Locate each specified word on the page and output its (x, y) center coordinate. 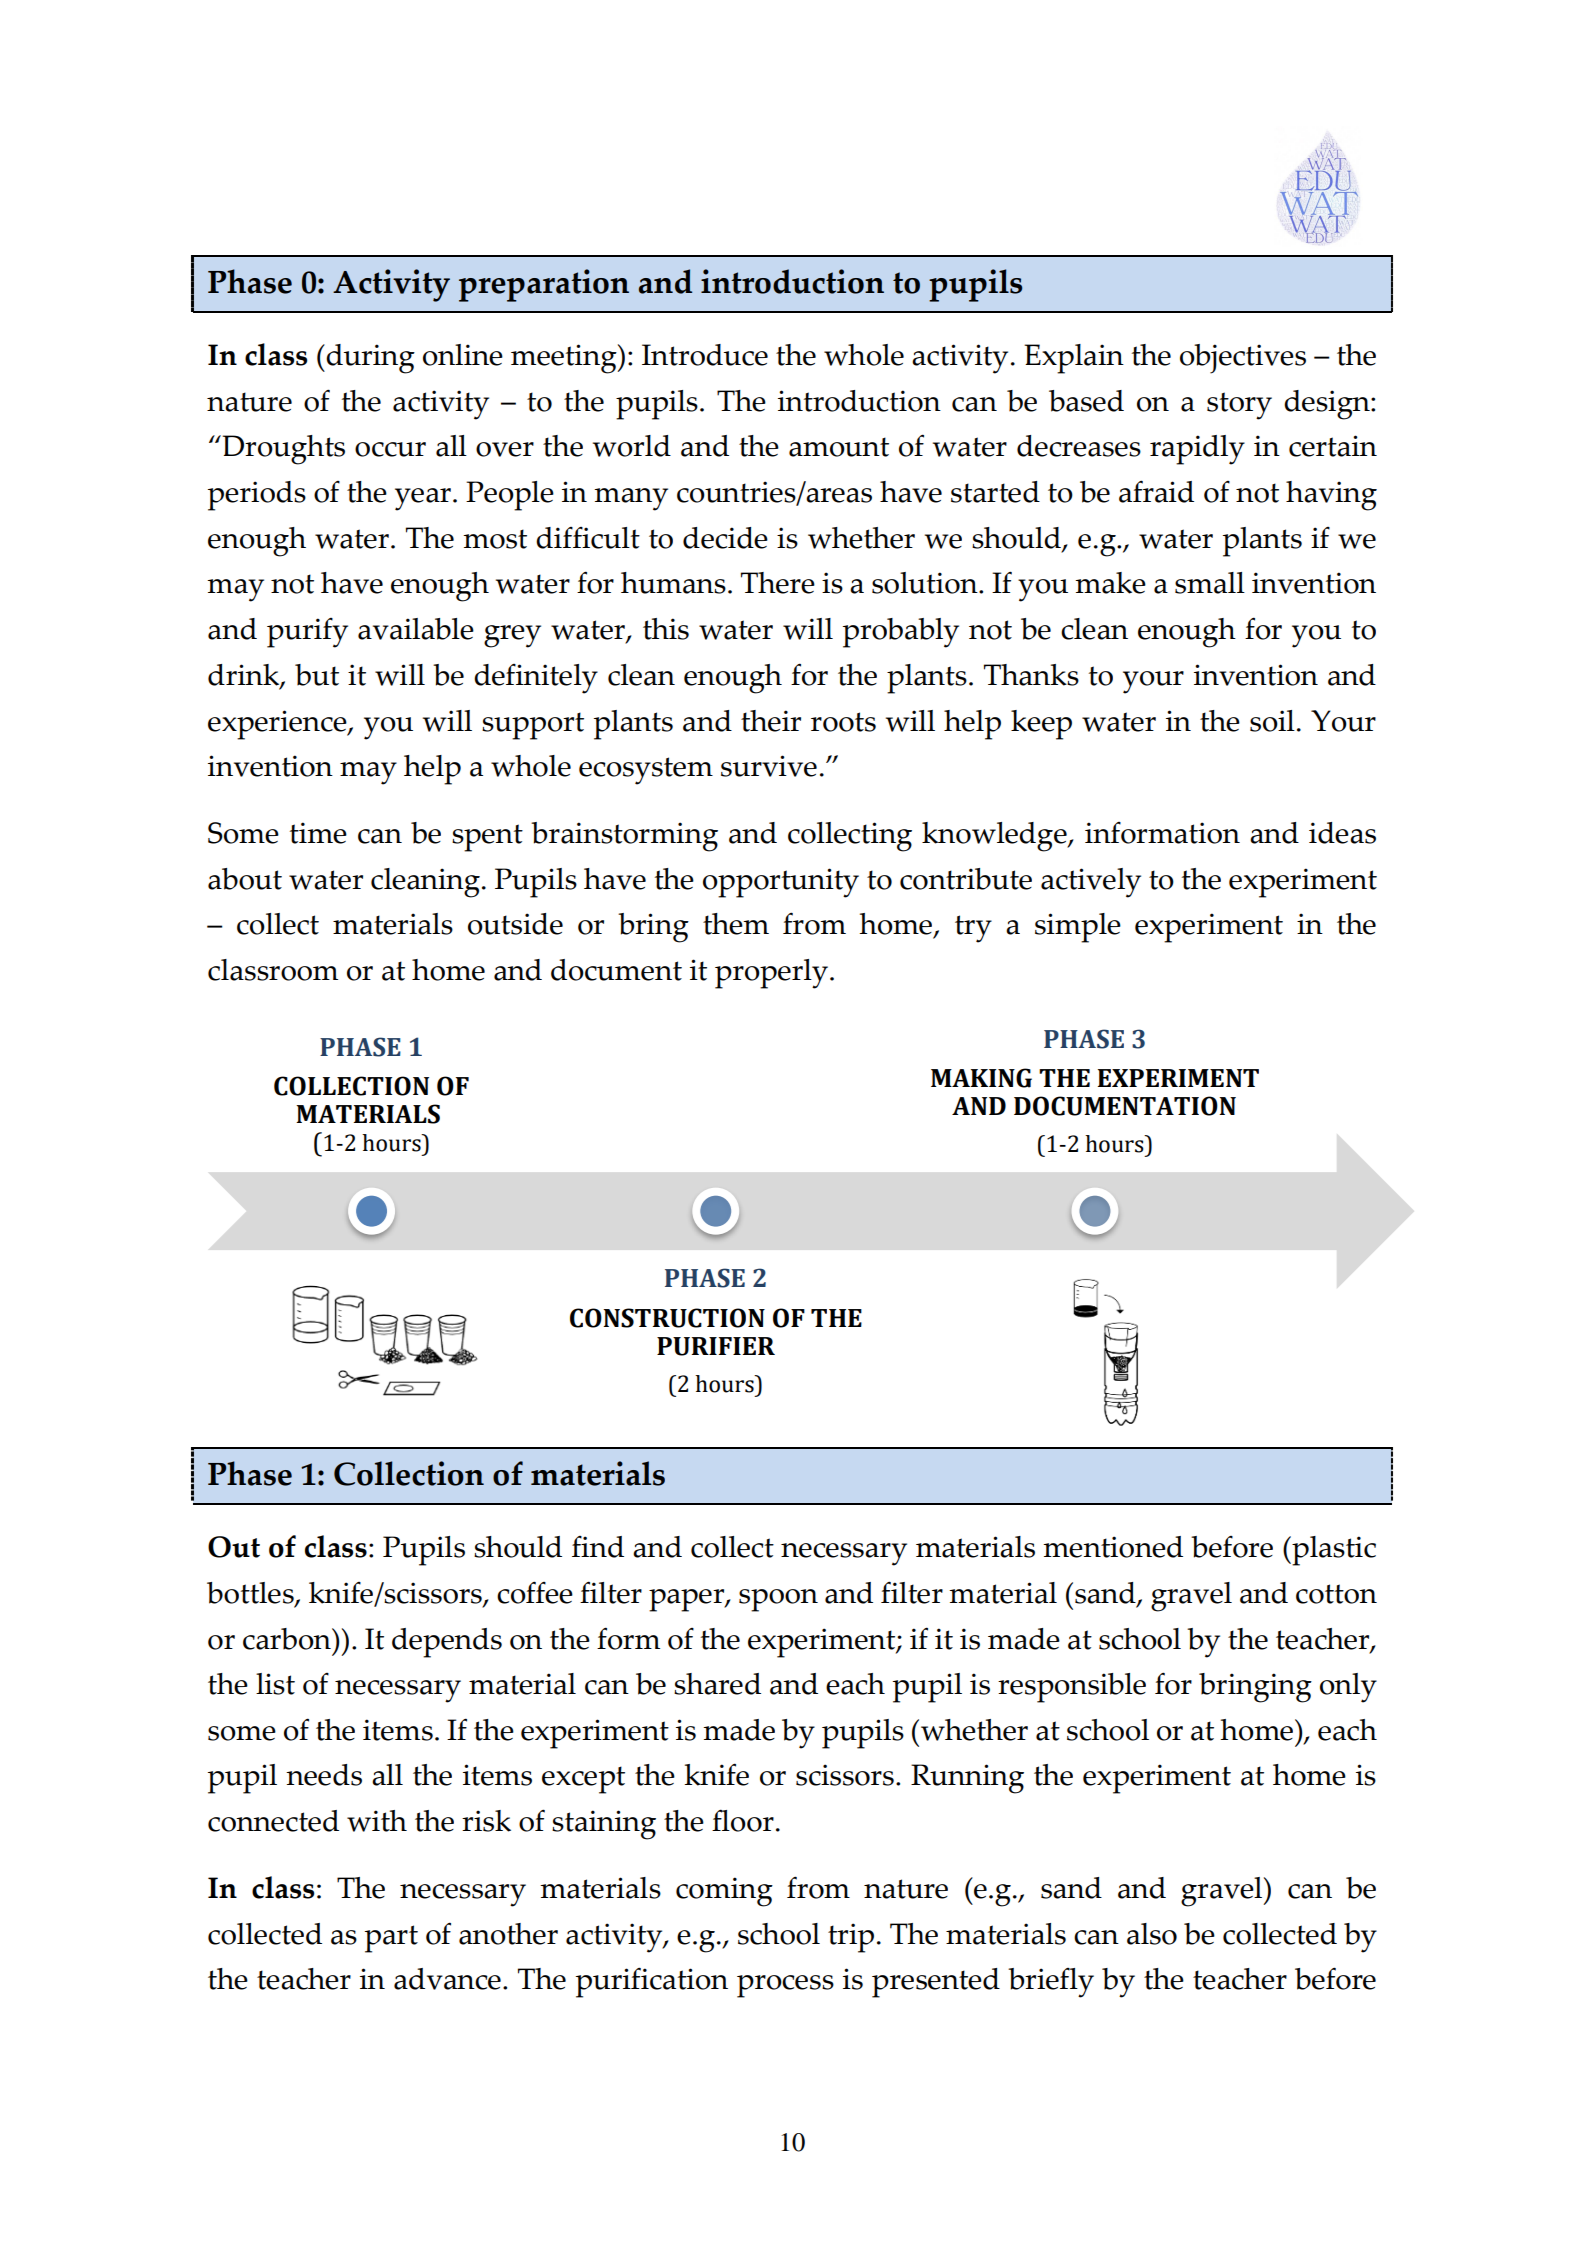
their (771, 721)
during (369, 359)
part (391, 1939)
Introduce (705, 355)
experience (278, 725)
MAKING (981, 1078)
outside (515, 924)
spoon (778, 1600)
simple (1078, 928)
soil (1272, 721)
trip (851, 1938)
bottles (251, 1594)
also (1152, 1934)
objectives (1243, 359)
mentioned (1113, 1547)
